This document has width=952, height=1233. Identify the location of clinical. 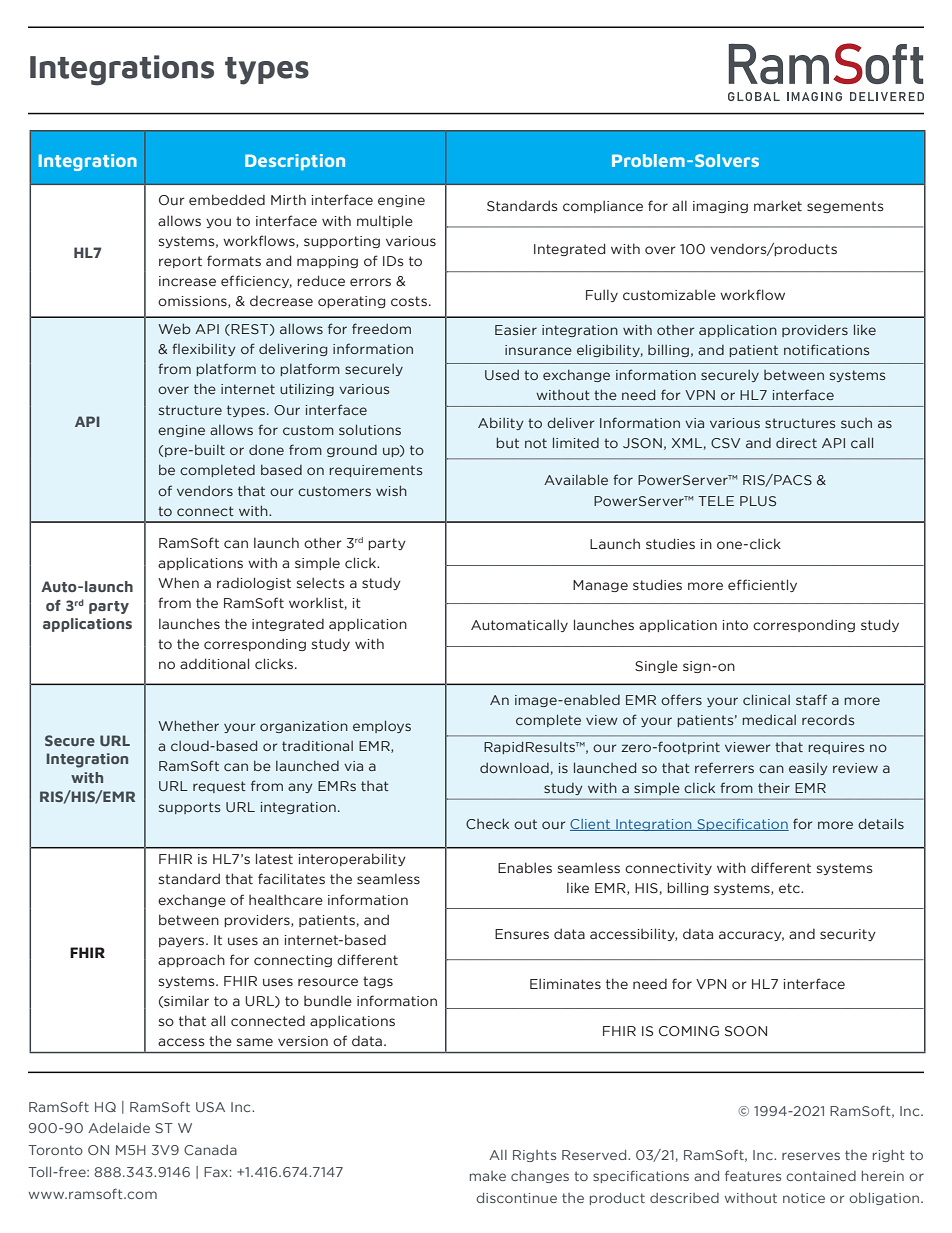
(766, 699).
